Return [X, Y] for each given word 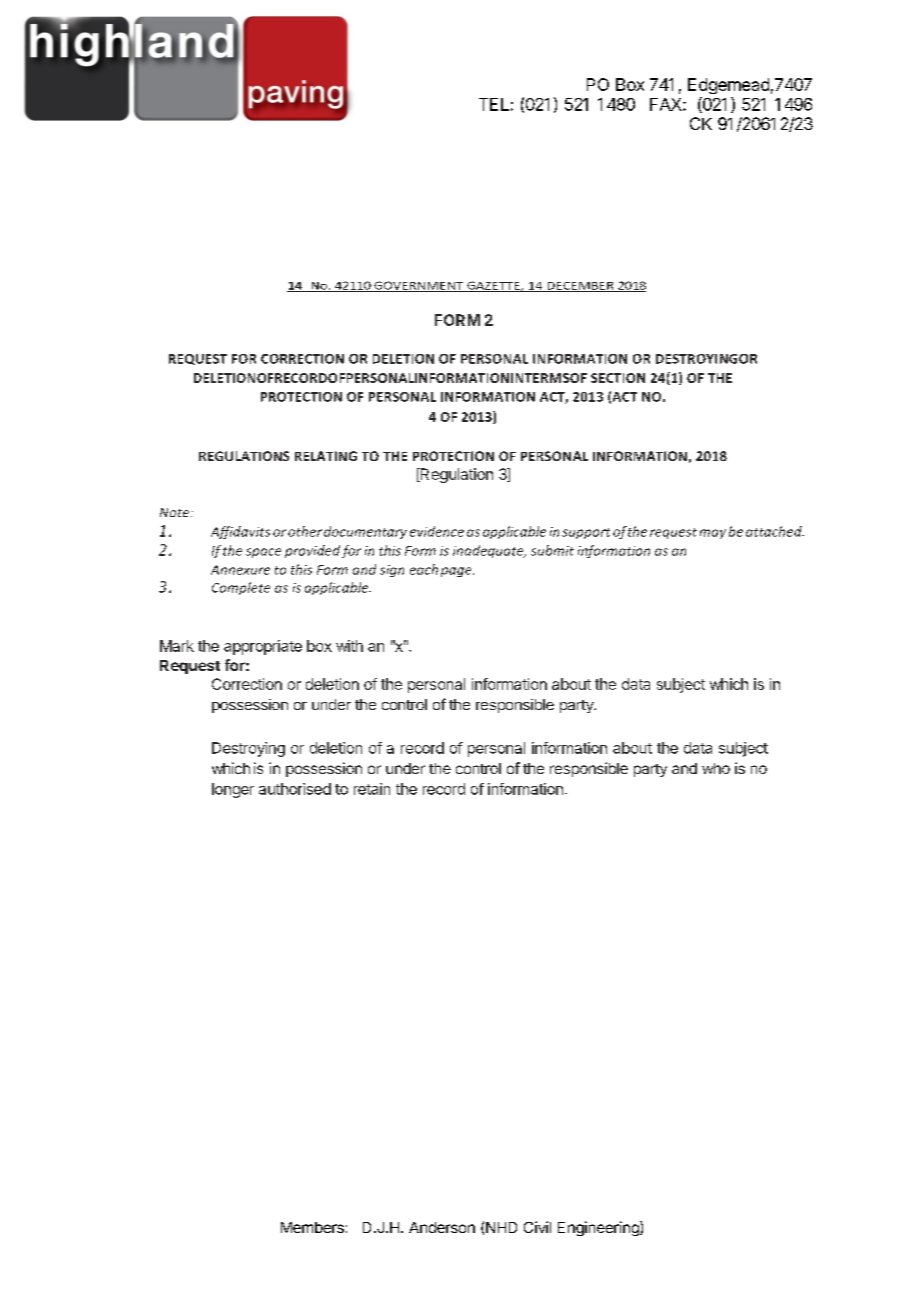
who [716, 768]
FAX [667, 104]
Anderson [442, 1227]
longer [233, 790]
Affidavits [240, 532]
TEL [494, 104]
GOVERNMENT [419, 286]
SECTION [618, 378]
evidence [437, 531]
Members [312, 1227]
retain [372, 789]
